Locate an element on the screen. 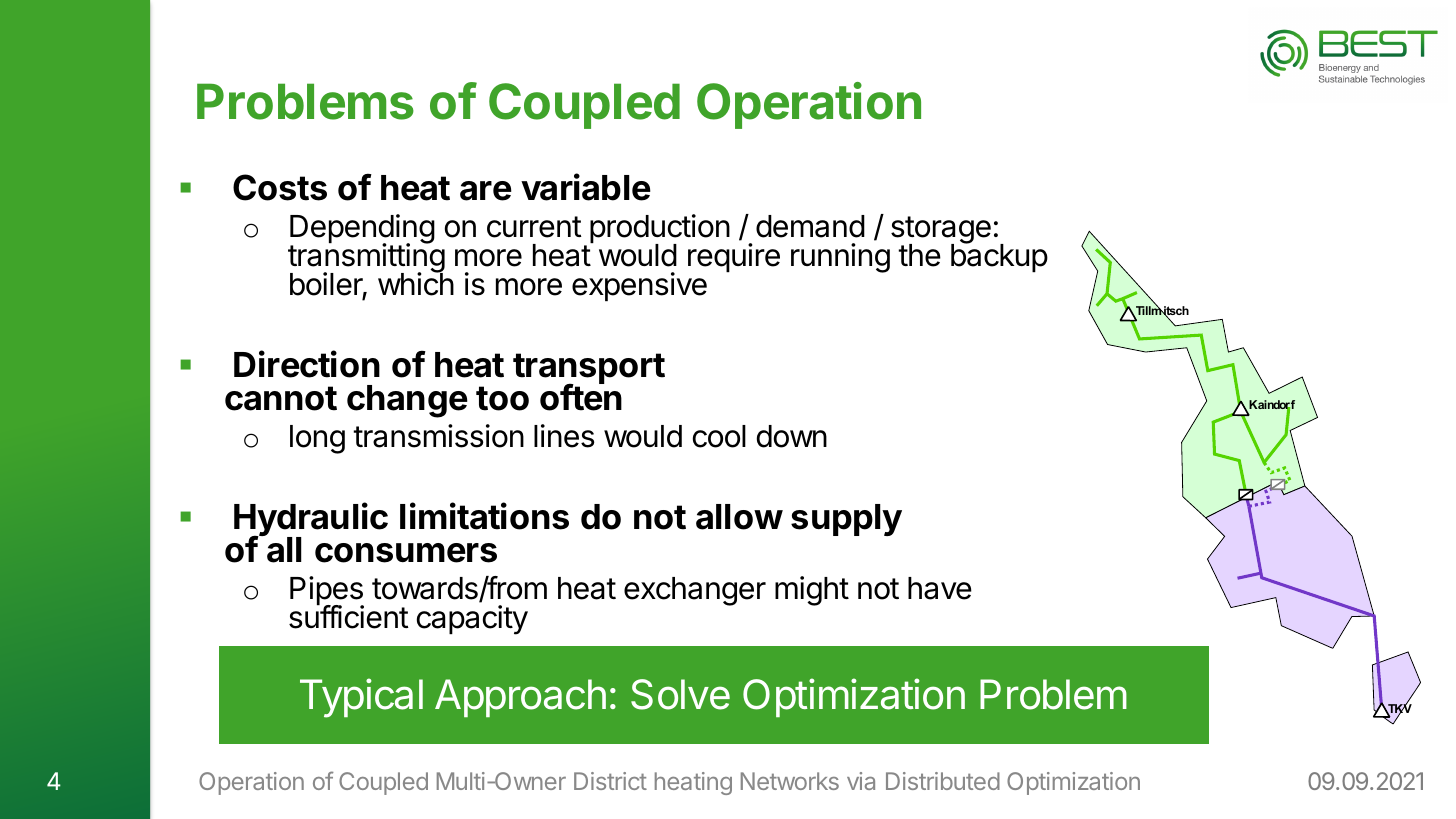 This screenshot has width=1456, height=819. Typical is located at coordinates (361, 698).
